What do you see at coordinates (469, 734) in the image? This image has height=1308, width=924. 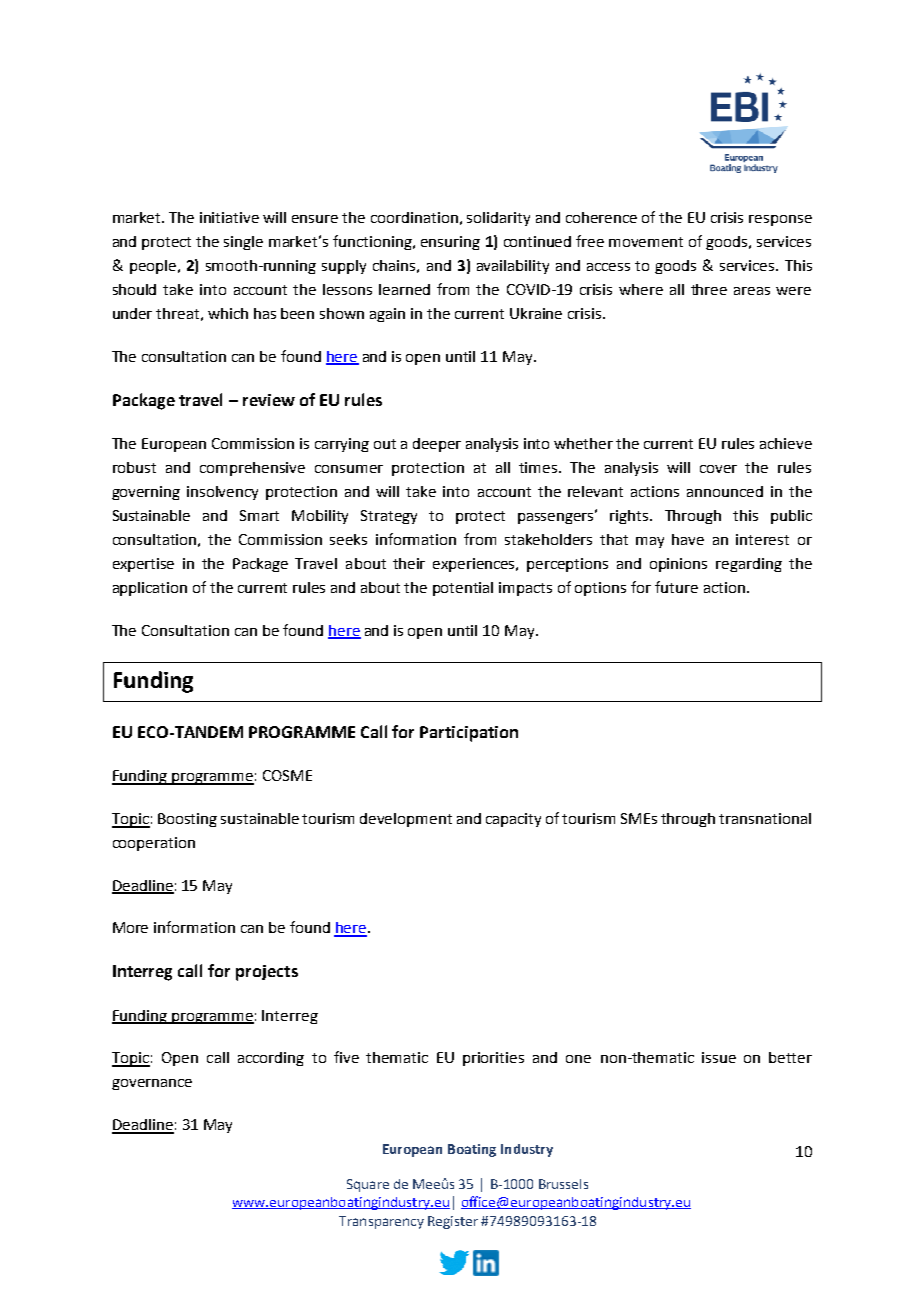 I see `Participation` at bounding box center [469, 734].
